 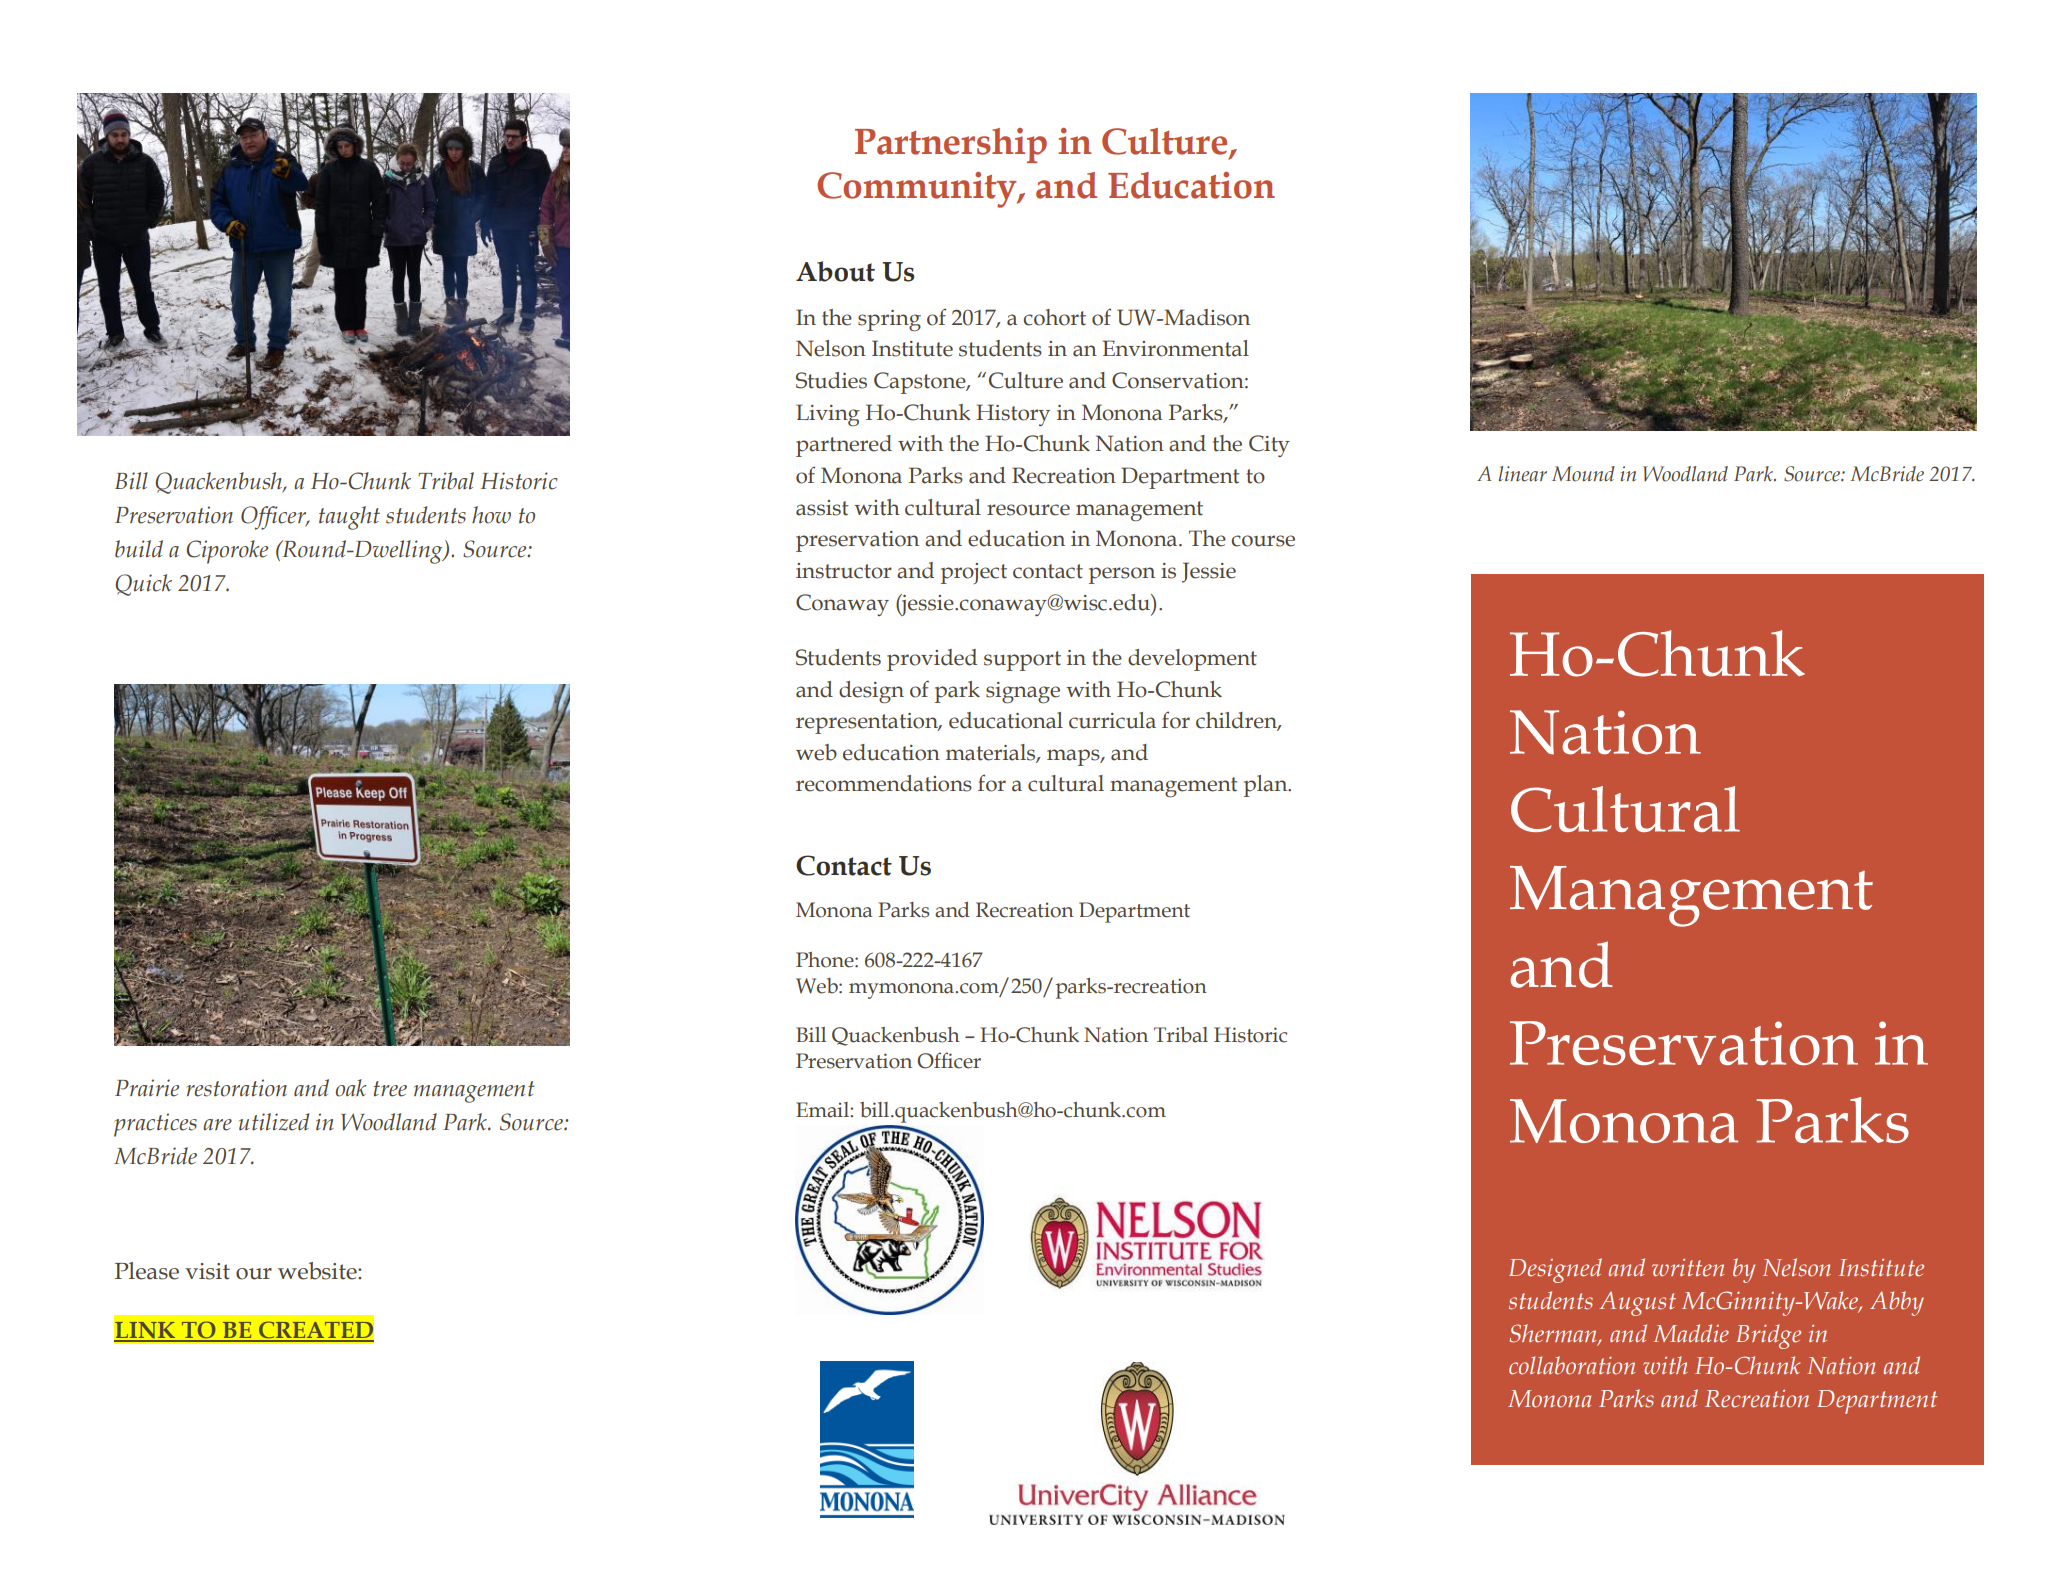 I want to click on curricula, so click(x=1112, y=720).
